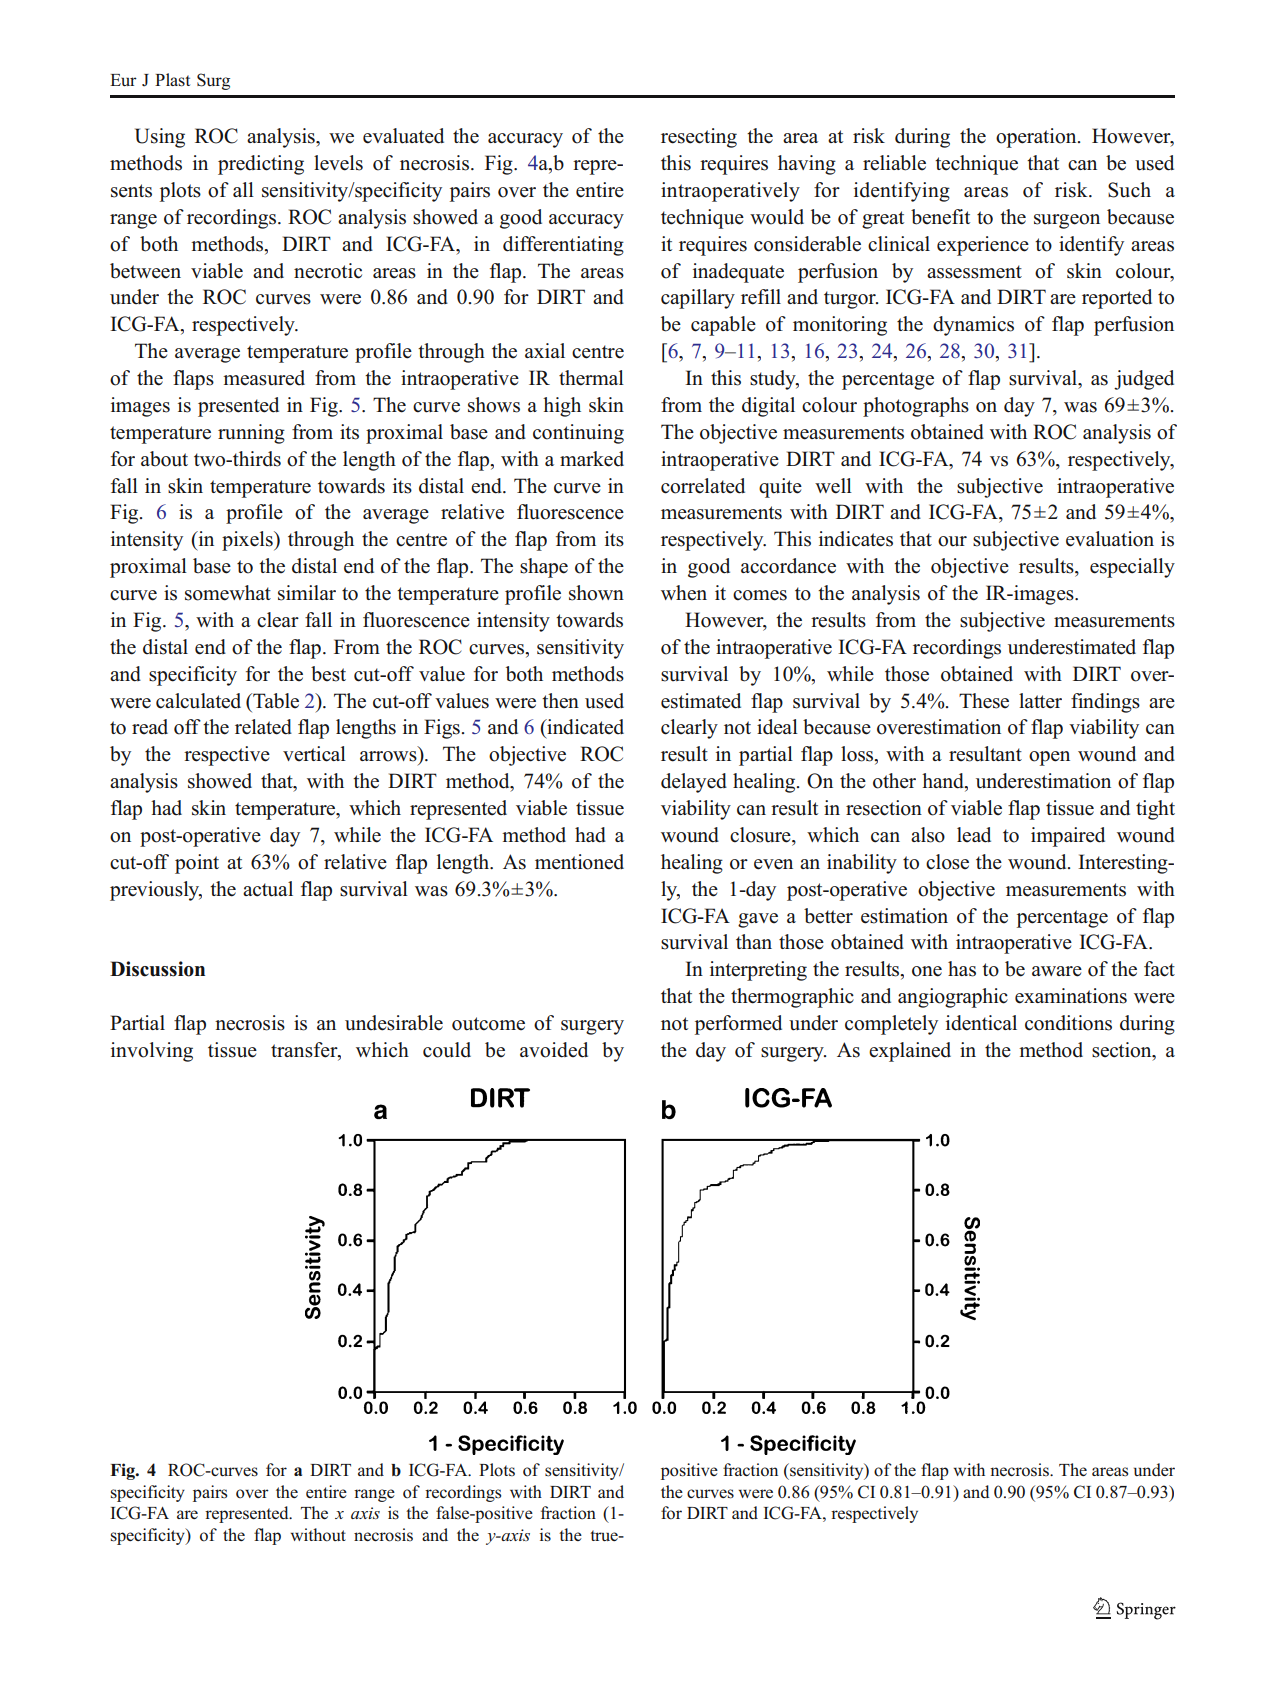  Describe the element at coordinates (738, 1025) in the screenshot. I see `performed` at that location.
